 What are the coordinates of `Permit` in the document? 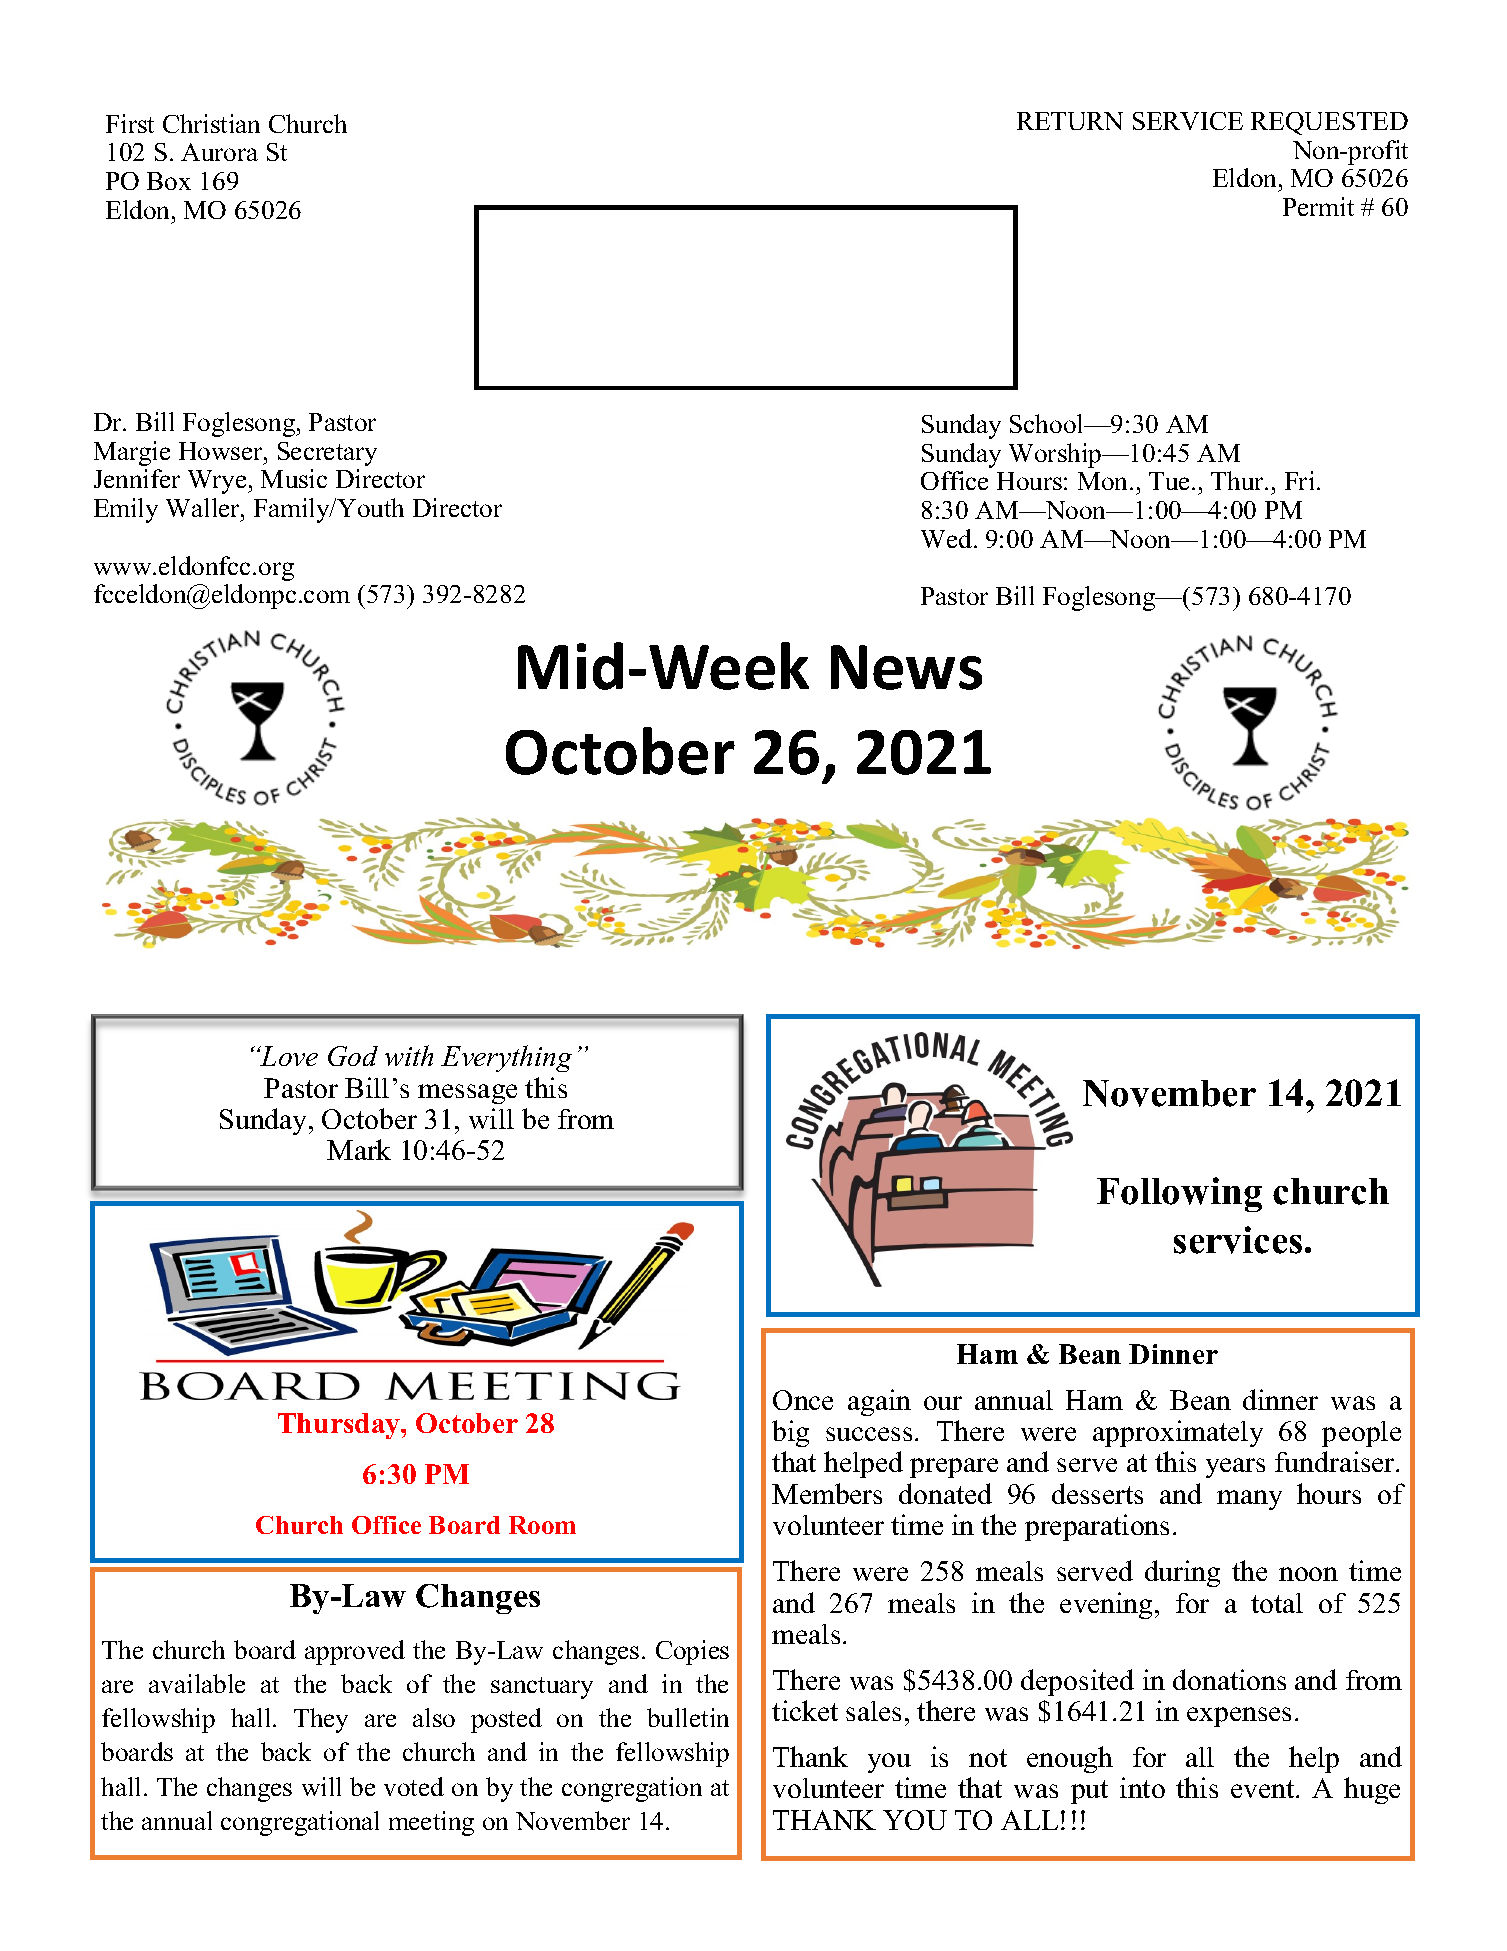 It's located at (1318, 206).
